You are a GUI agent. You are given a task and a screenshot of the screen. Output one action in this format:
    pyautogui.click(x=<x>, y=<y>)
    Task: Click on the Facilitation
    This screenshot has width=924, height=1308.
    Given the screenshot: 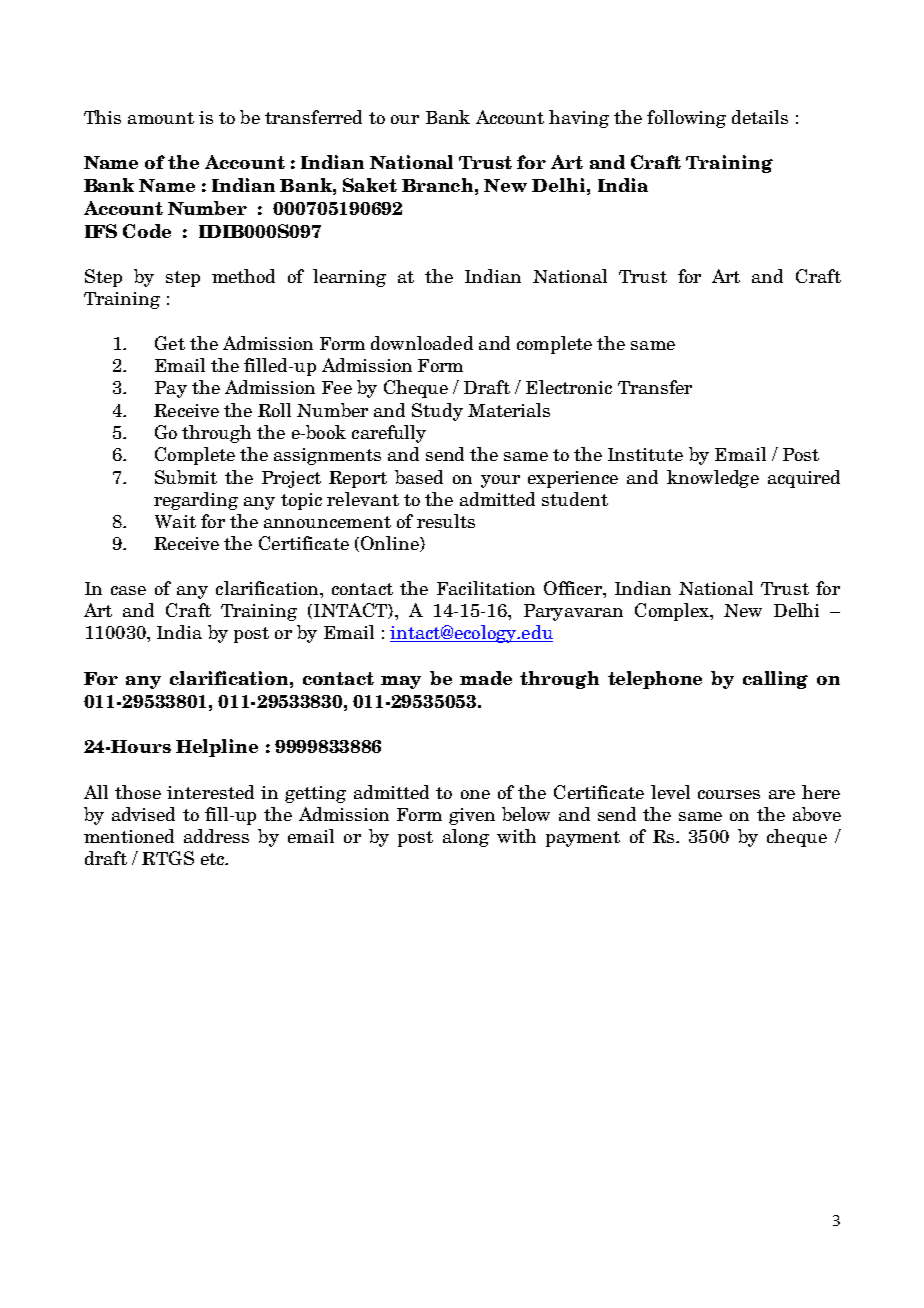 What is the action you would take?
    pyautogui.click(x=486, y=588)
